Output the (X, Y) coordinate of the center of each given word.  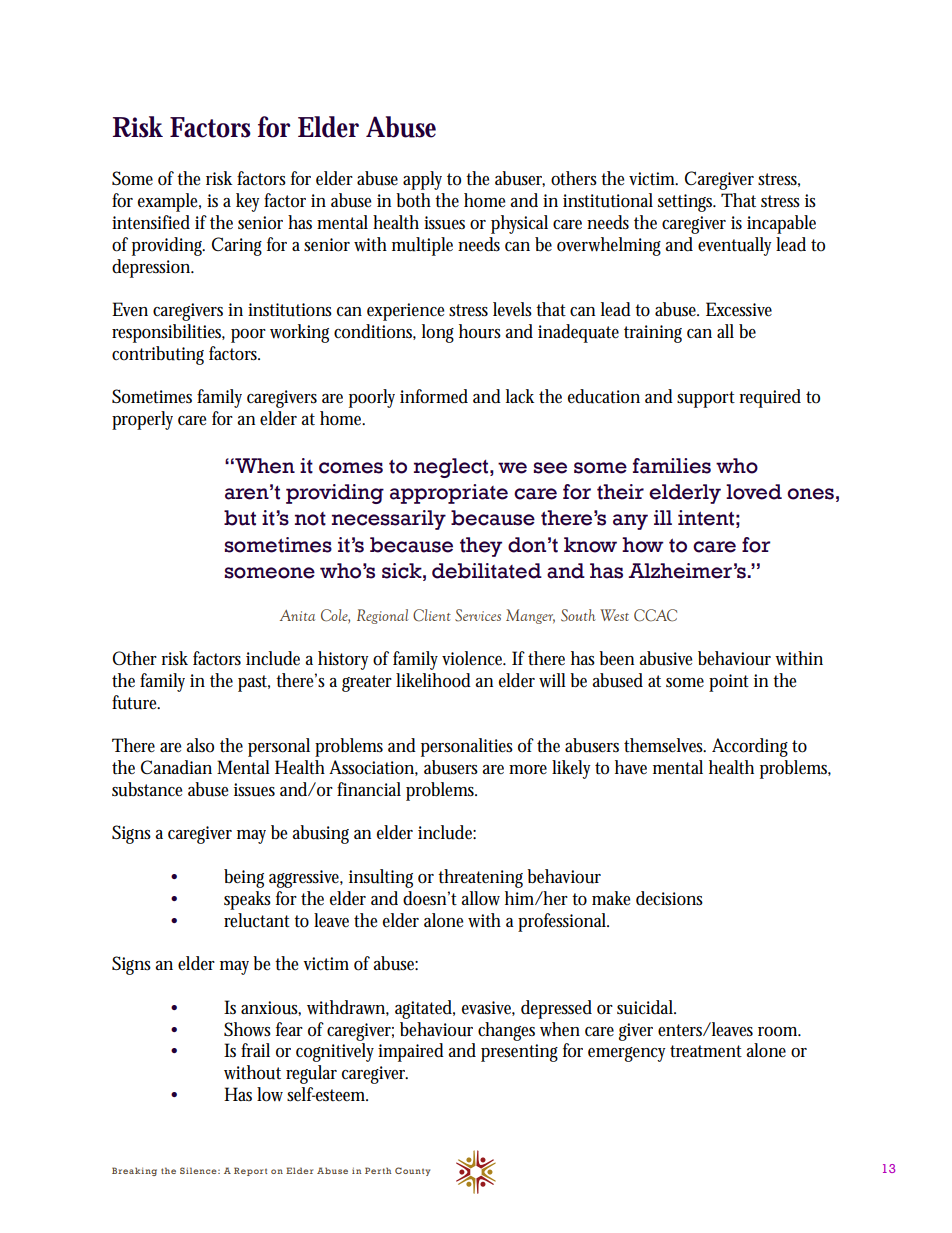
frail (255, 1050)
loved (754, 492)
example (169, 202)
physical (519, 224)
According (750, 747)
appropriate (449, 494)
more (528, 770)
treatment (706, 1051)
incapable (781, 224)
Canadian (176, 767)
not (310, 519)
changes (506, 1031)
